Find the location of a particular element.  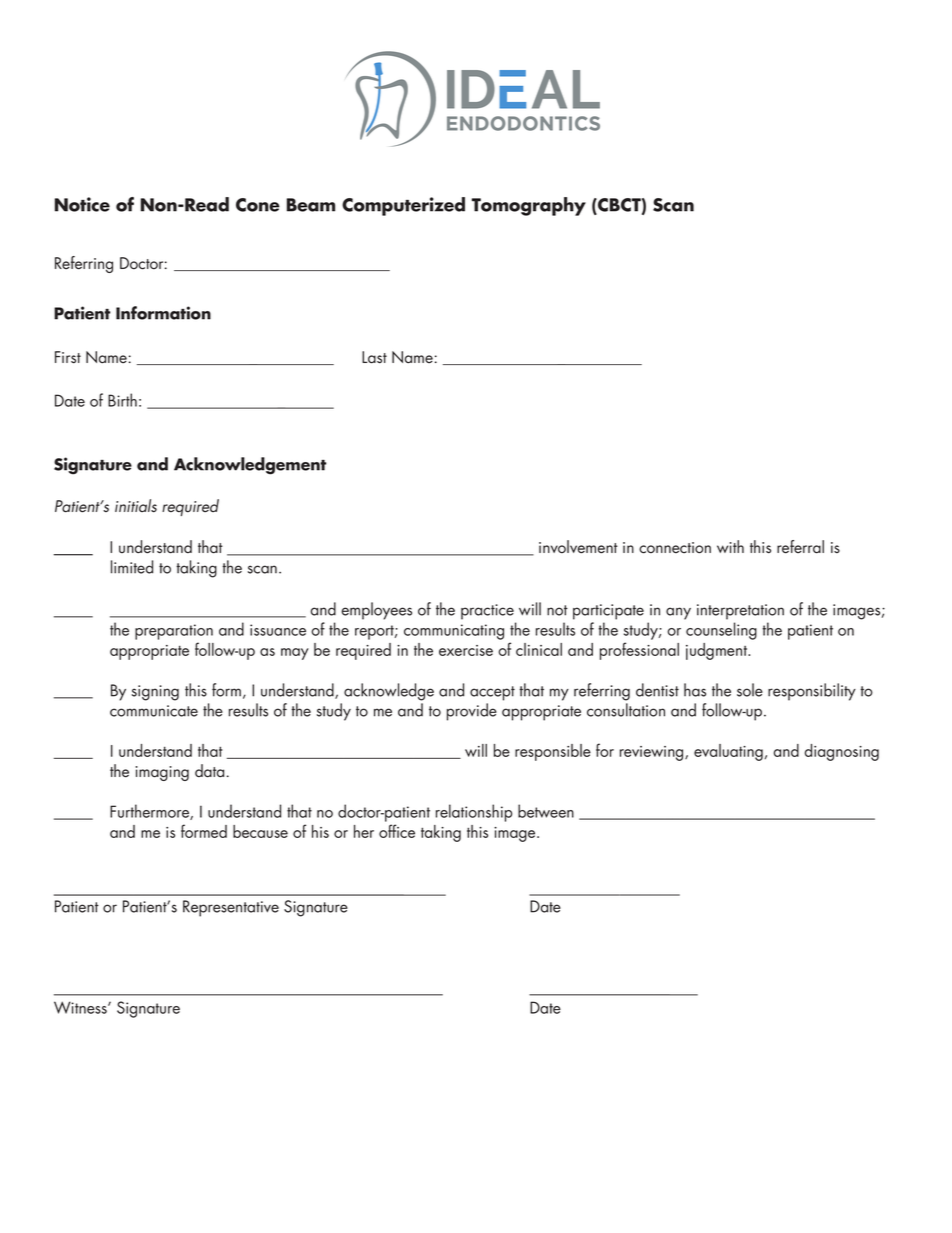

Witness is located at coordinates (81, 1007).
